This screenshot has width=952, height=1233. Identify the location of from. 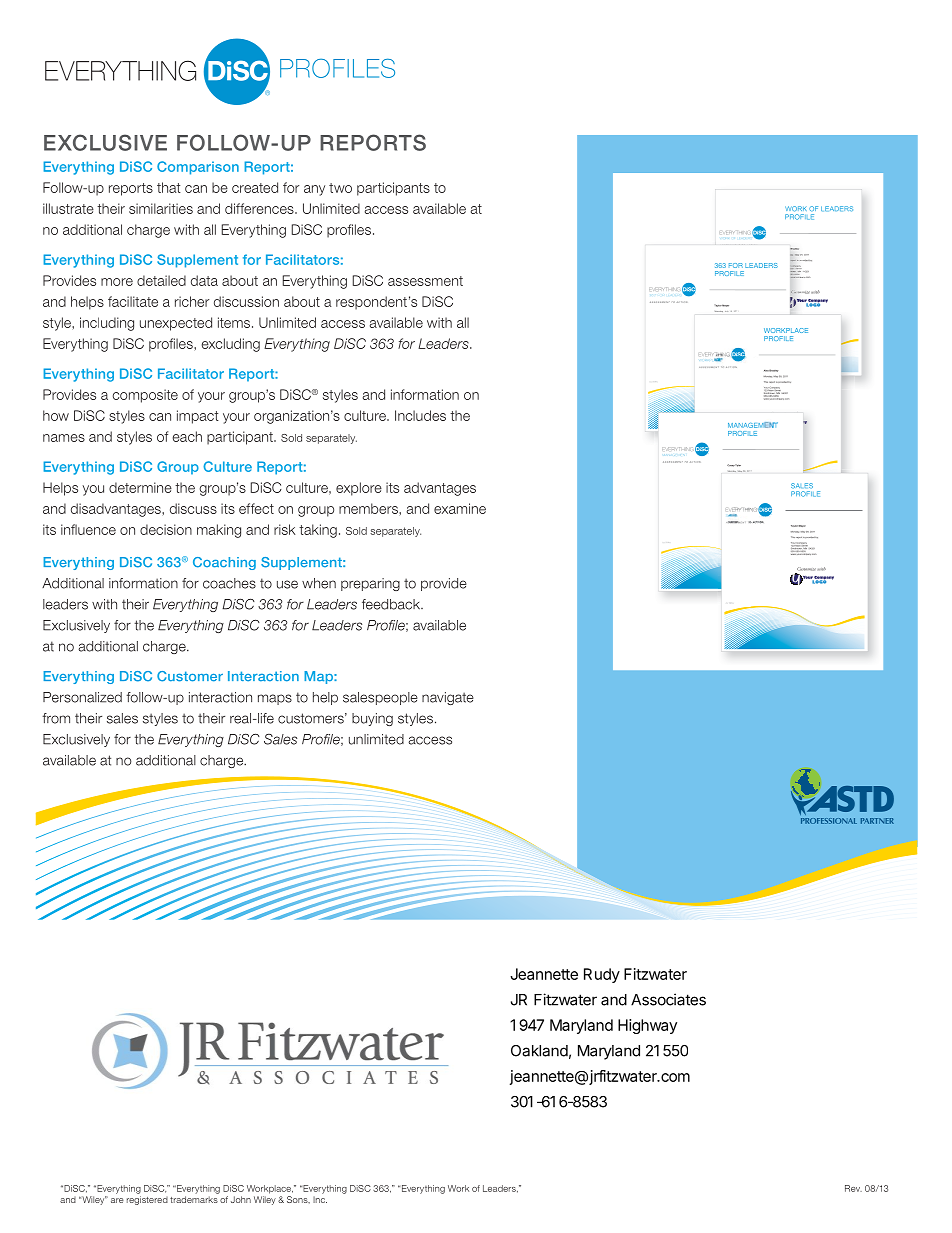
(56, 718).
